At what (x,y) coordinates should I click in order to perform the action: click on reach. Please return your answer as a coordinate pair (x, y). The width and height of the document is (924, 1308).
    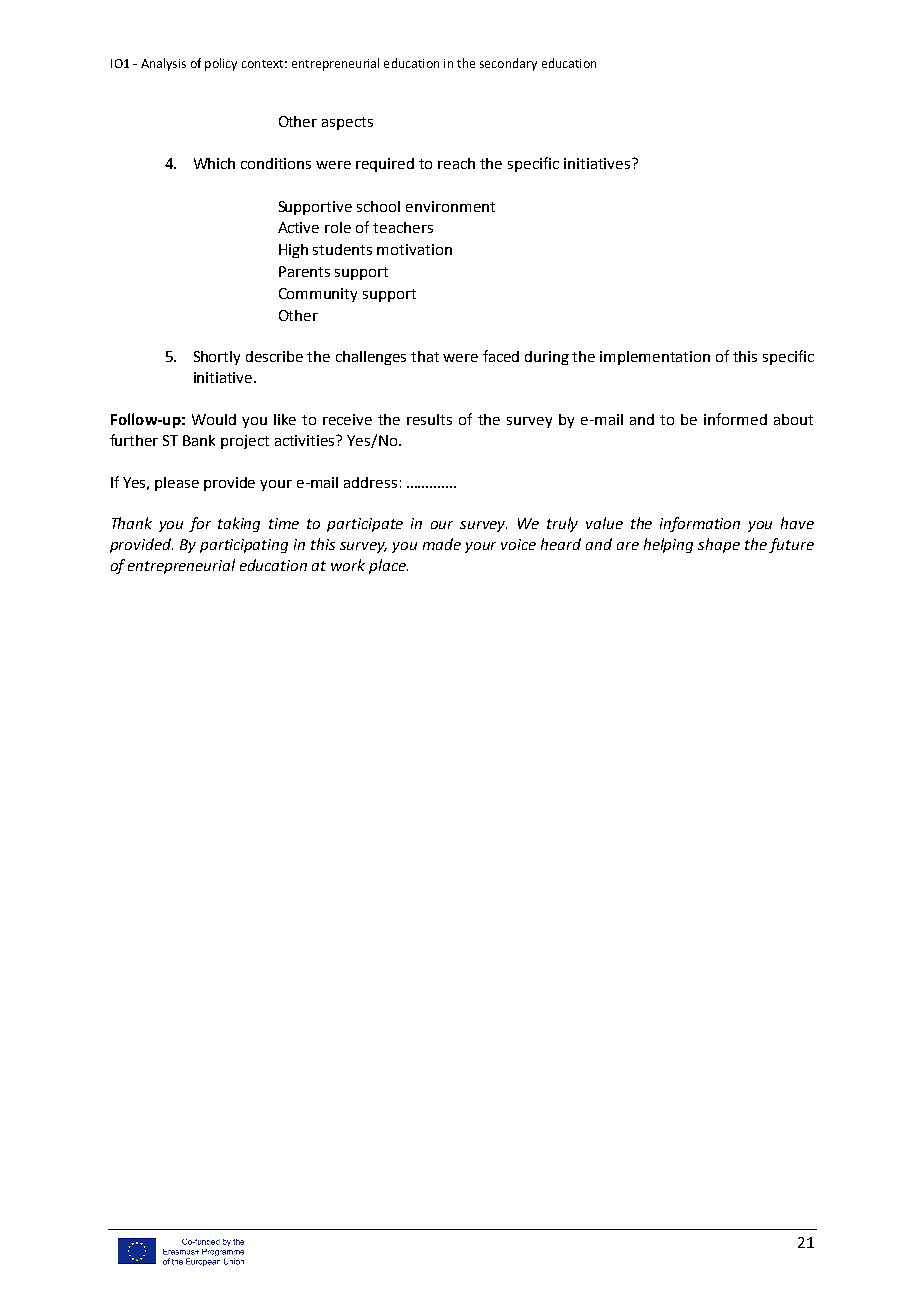
    Looking at the image, I should click on (456, 163).
